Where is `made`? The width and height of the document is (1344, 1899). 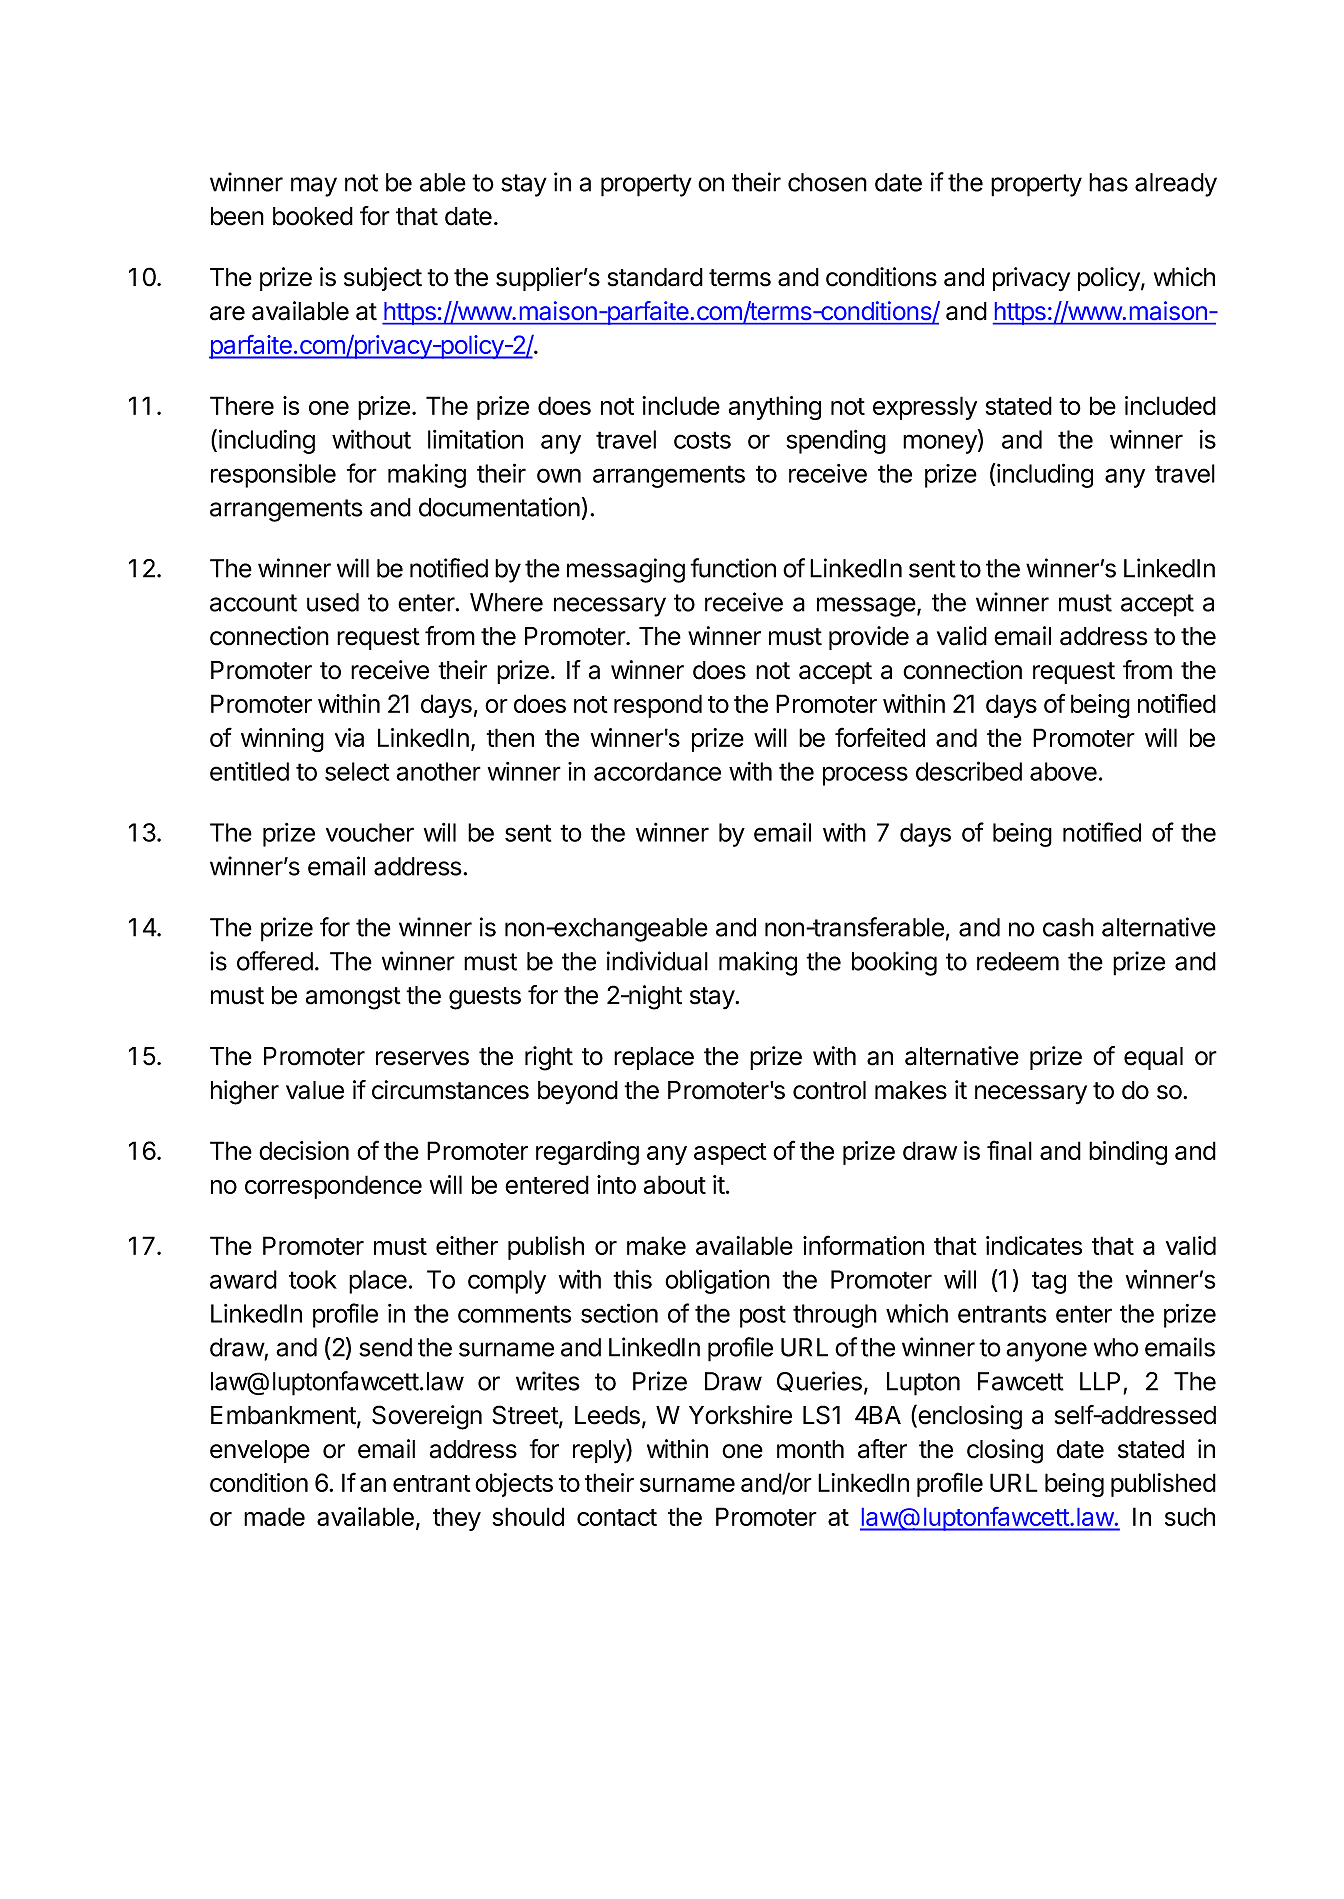 made is located at coordinates (274, 1516).
